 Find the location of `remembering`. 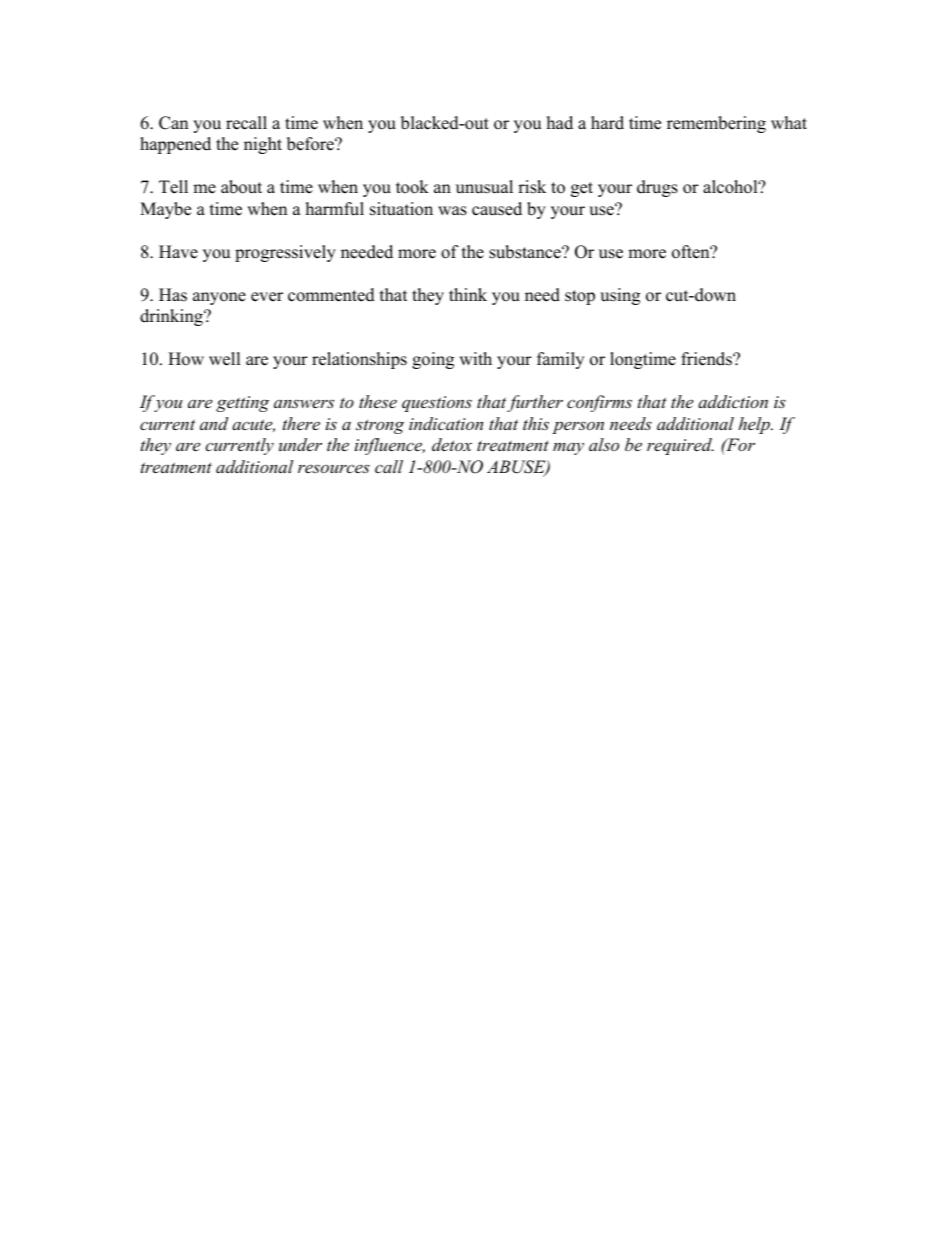

remembering is located at coordinates (716, 124).
